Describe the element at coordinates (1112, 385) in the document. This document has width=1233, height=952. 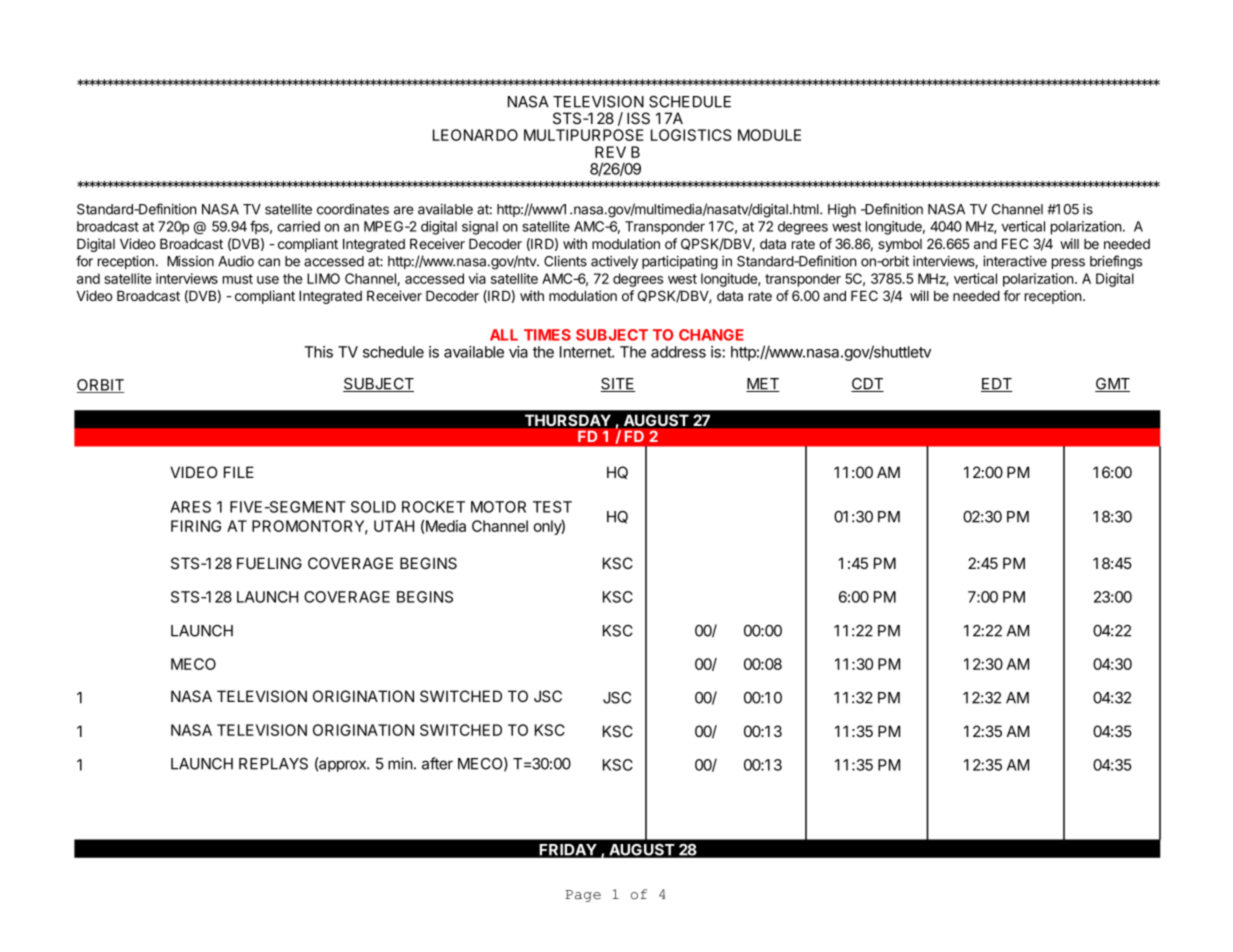
I see `GMT` at that location.
